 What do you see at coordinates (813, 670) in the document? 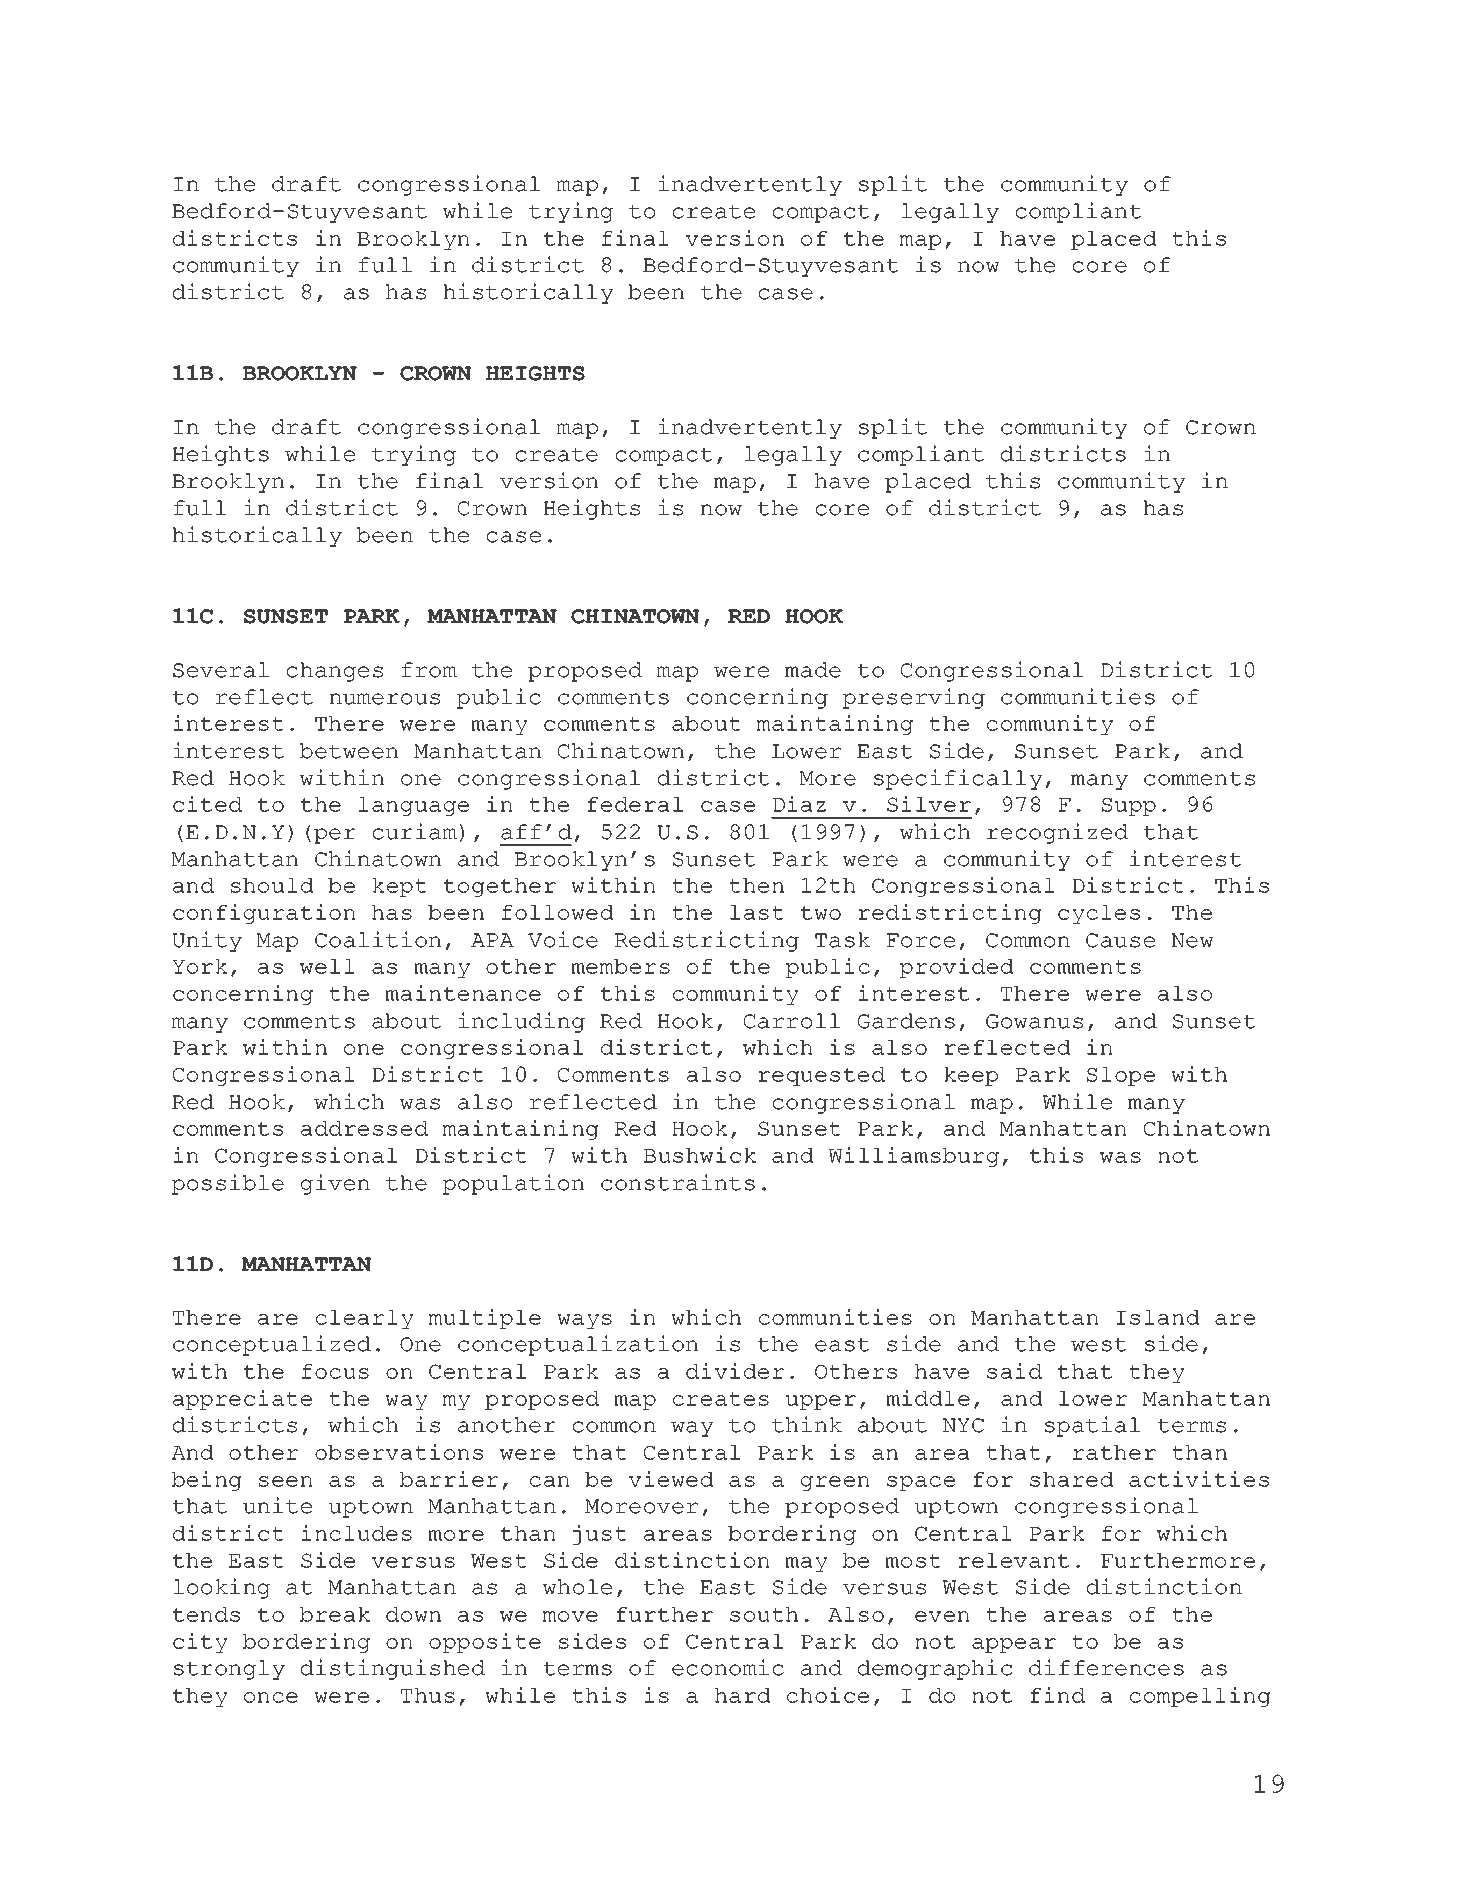
I see `made` at bounding box center [813, 670].
